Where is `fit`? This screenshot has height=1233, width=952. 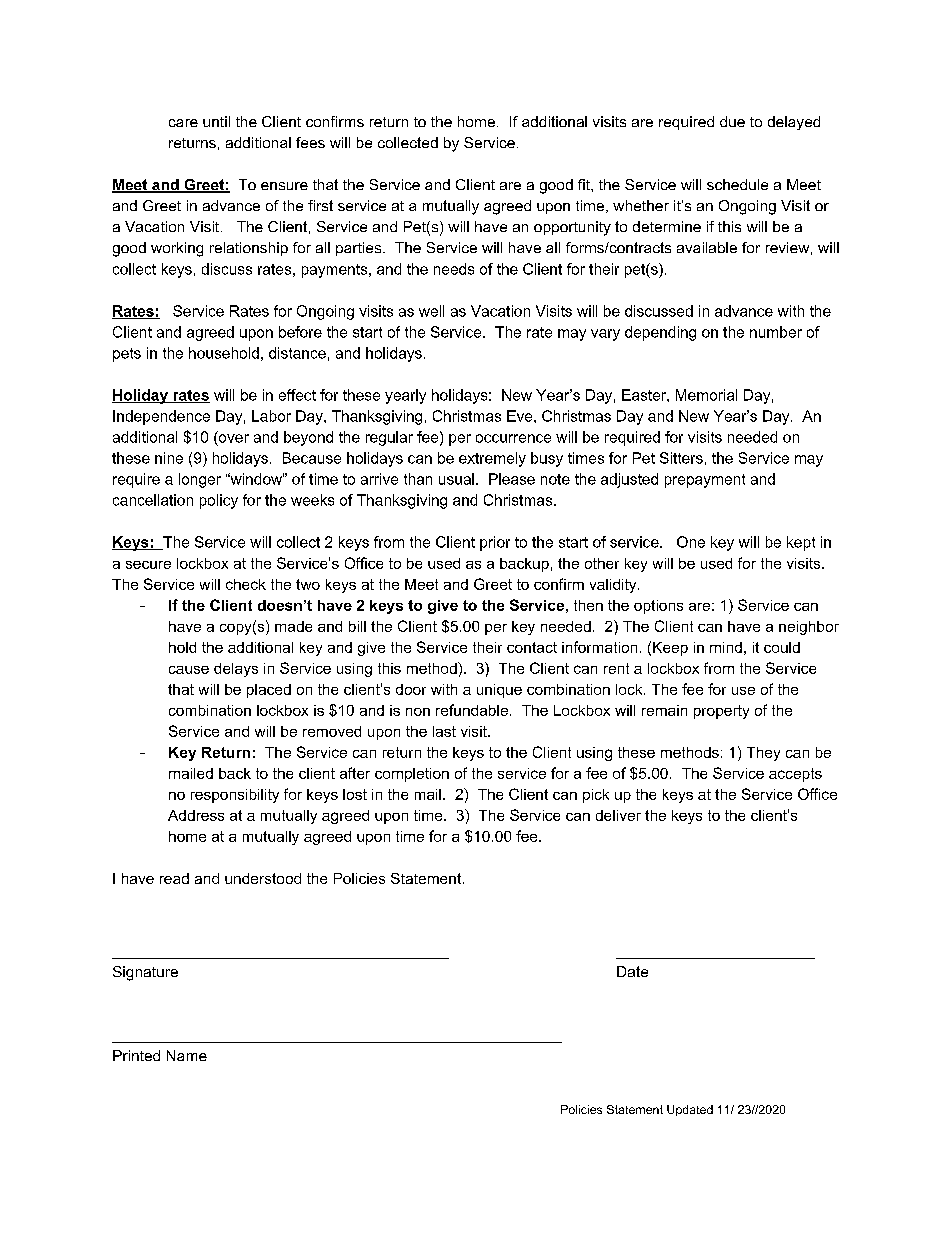 fit is located at coordinates (585, 184).
